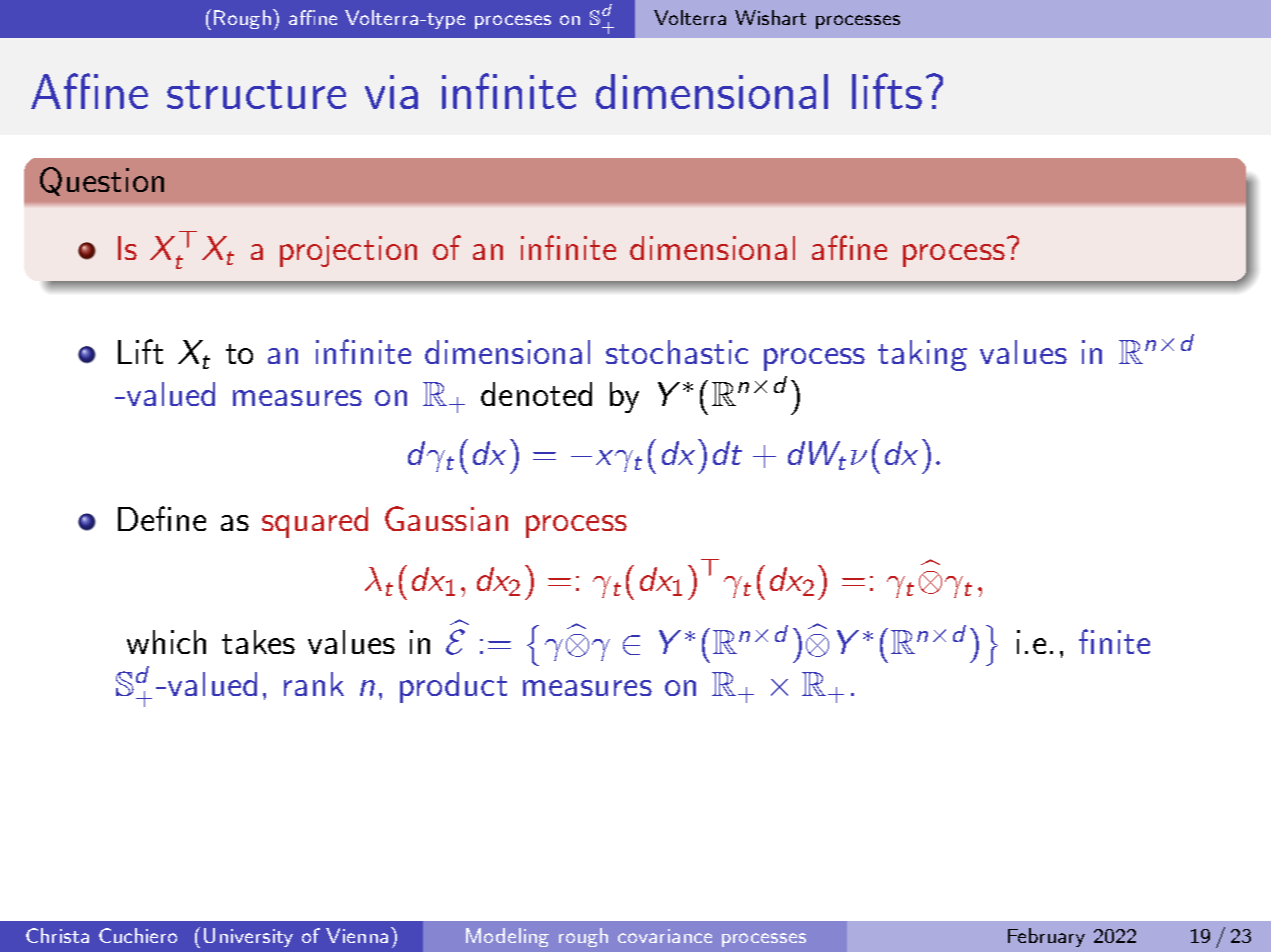  Describe the element at coordinates (1046, 937) in the screenshot. I see `February` at that location.
